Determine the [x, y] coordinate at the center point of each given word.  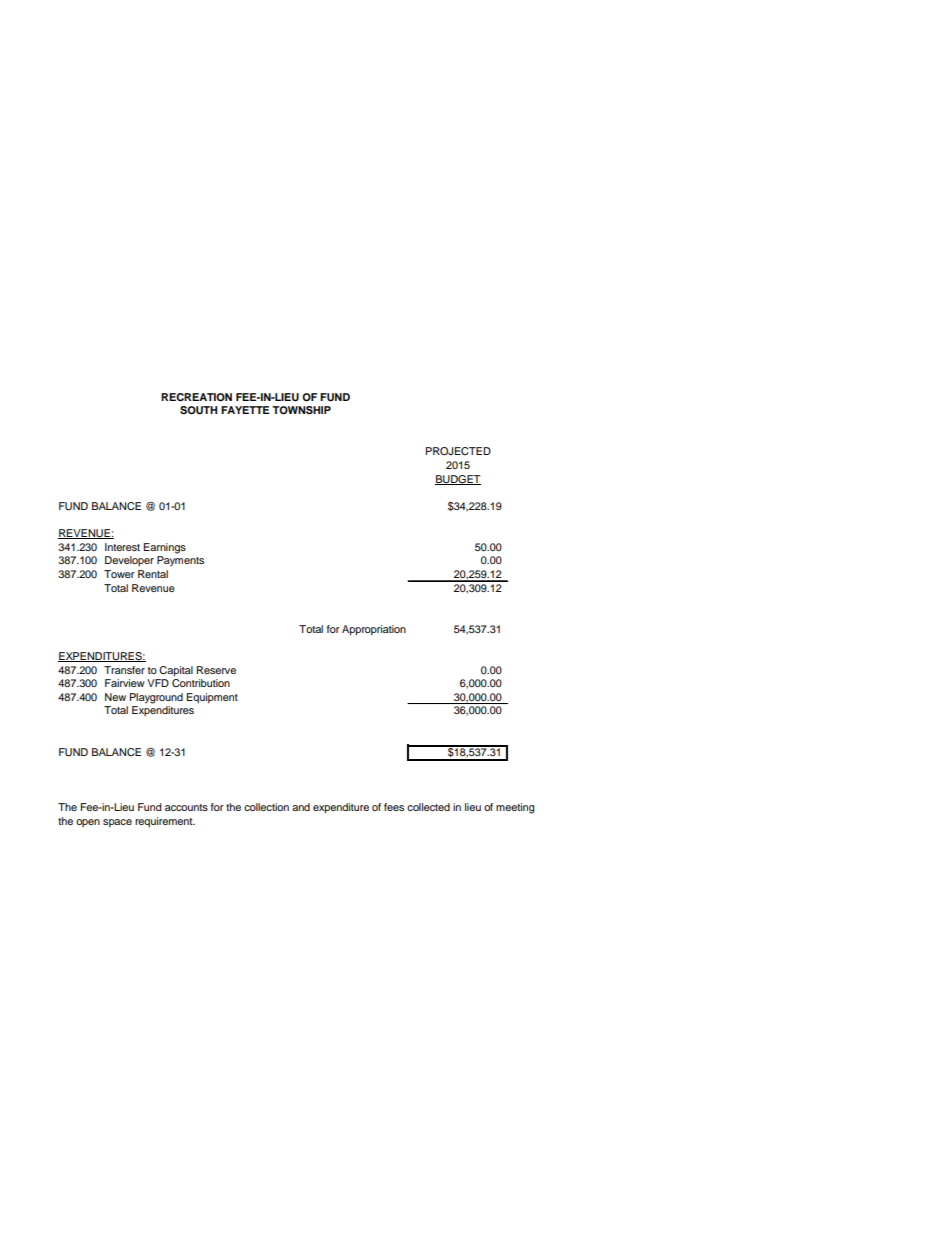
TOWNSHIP [301, 410]
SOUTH [198, 410]
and [301, 807]
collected [428, 807]
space [117, 823]
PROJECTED [458, 451]
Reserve [216, 670]
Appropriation [374, 630]
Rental [153, 574]
